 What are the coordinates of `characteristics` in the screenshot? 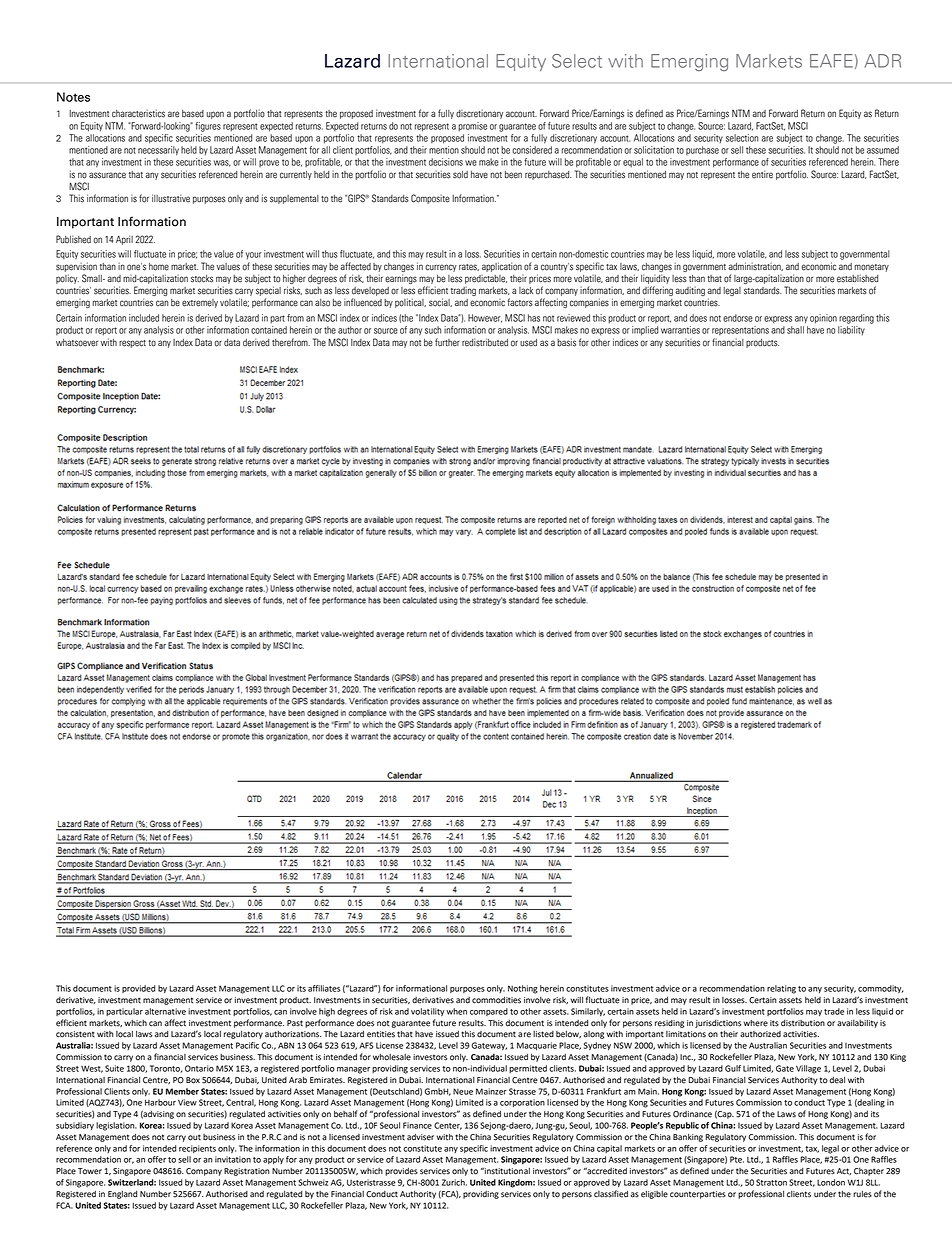 It's located at (138, 113).
